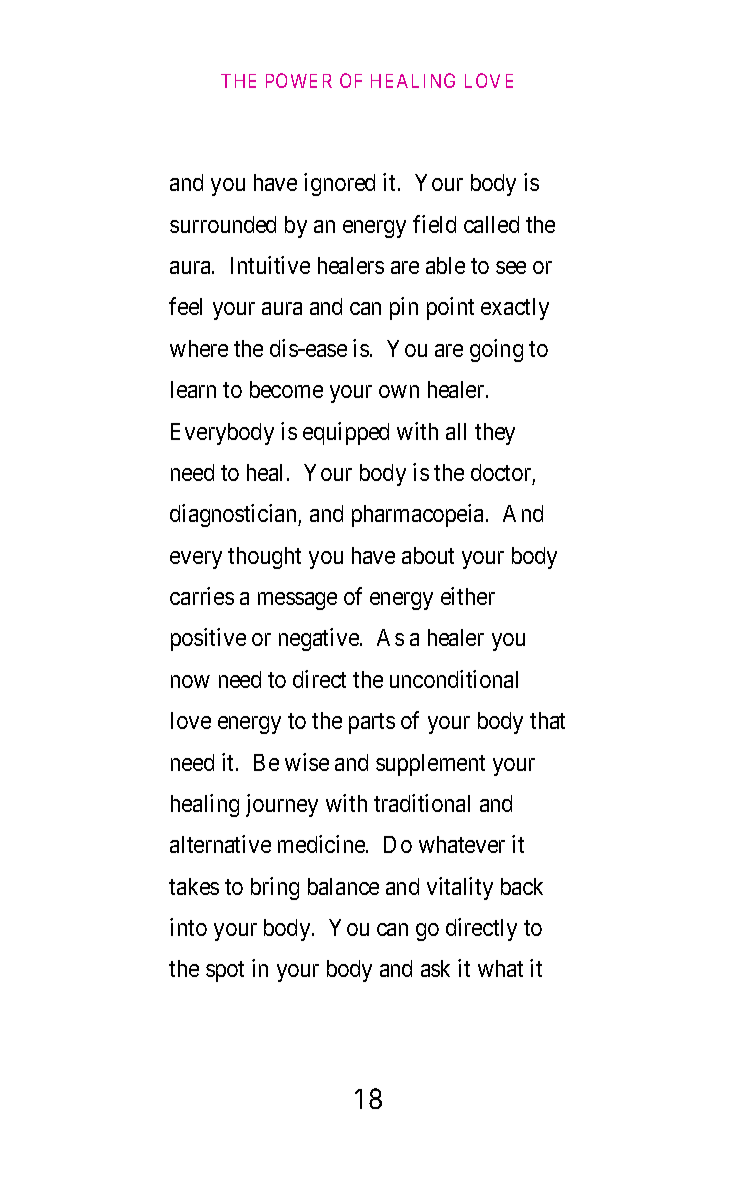  Describe the element at coordinates (339, 184) in the screenshot. I see `ignored` at that location.
